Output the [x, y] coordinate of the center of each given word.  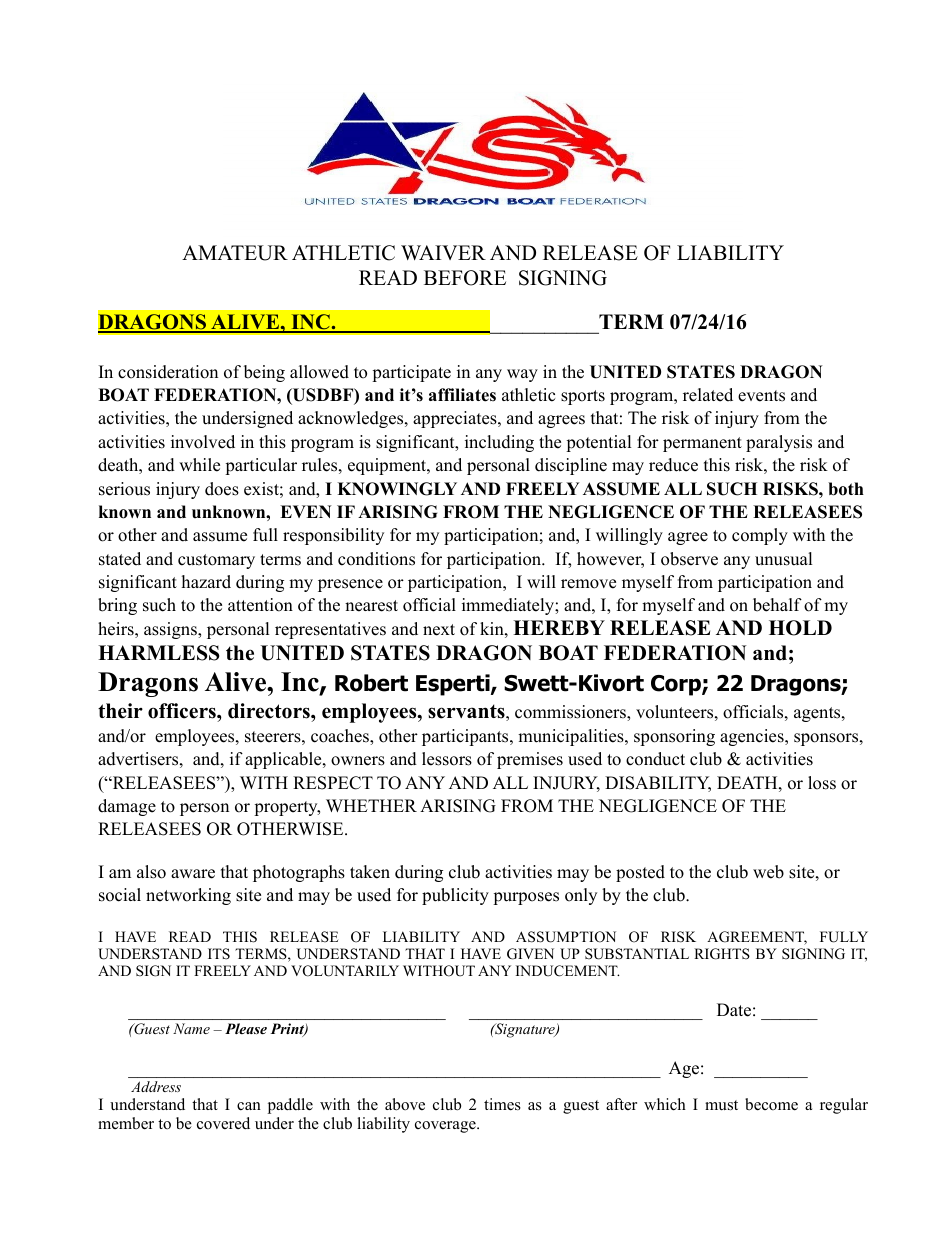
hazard [206, 582]
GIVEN [530, 954]
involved [203, 442]
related [708, 395]
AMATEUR [235, 253]
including [499, 443]
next [439, 630]
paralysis [779, 443]
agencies [753, 737]
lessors [447, 759]
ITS [219, 954]
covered [223, 1123]
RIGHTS [722, 954]
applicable [284, 760]
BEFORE [465, 278]
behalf [777, 605]
